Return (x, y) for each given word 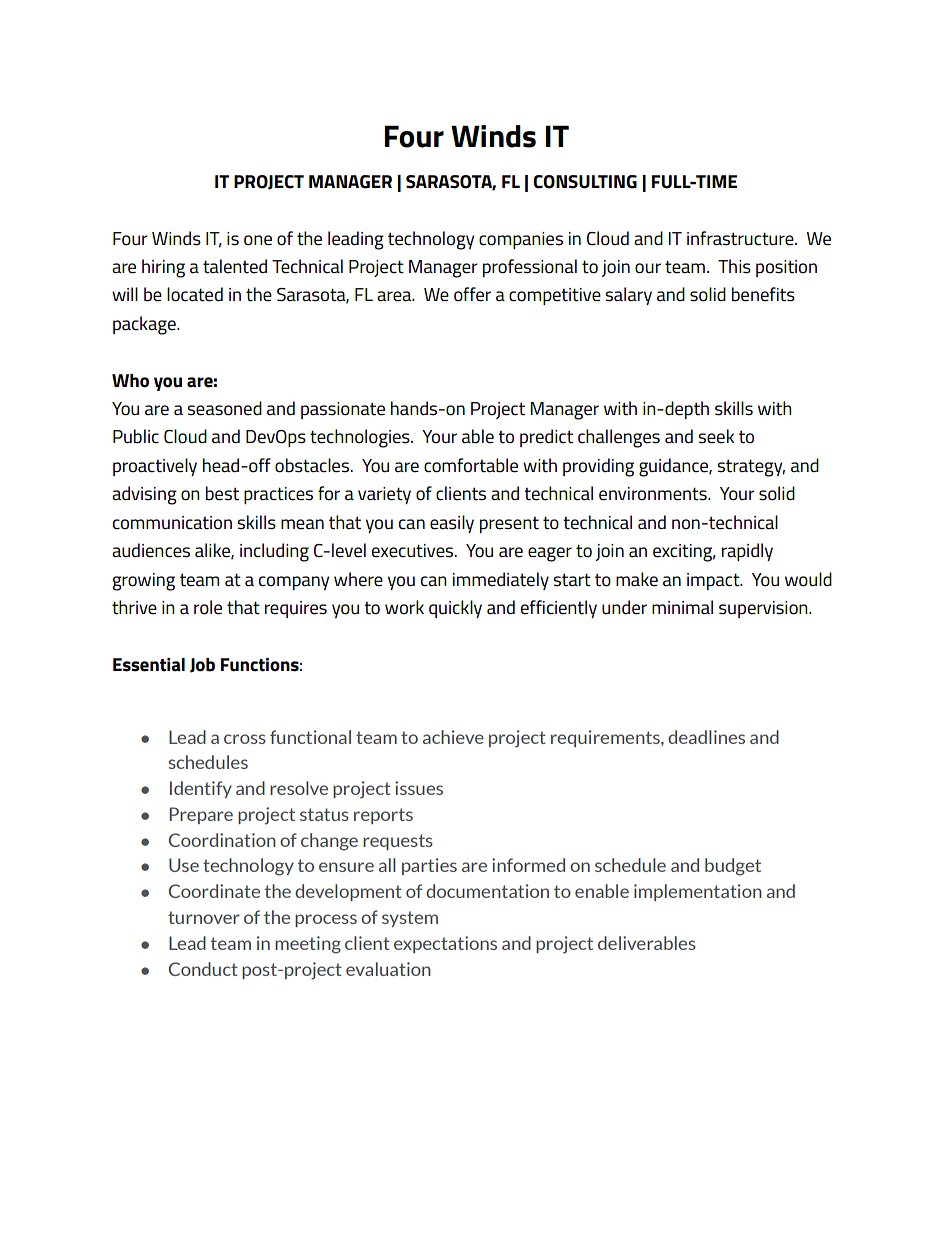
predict (546, 438)
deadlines (706, 737)
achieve (453, 737)
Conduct (203, 969)
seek (716, 436)
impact (714, 581)
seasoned (224, 408)
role (208, 607)
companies (521, 240)
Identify (201, 789)
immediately (501, 581)
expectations (445, 944)
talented (235, 266)
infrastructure (741, 238)
